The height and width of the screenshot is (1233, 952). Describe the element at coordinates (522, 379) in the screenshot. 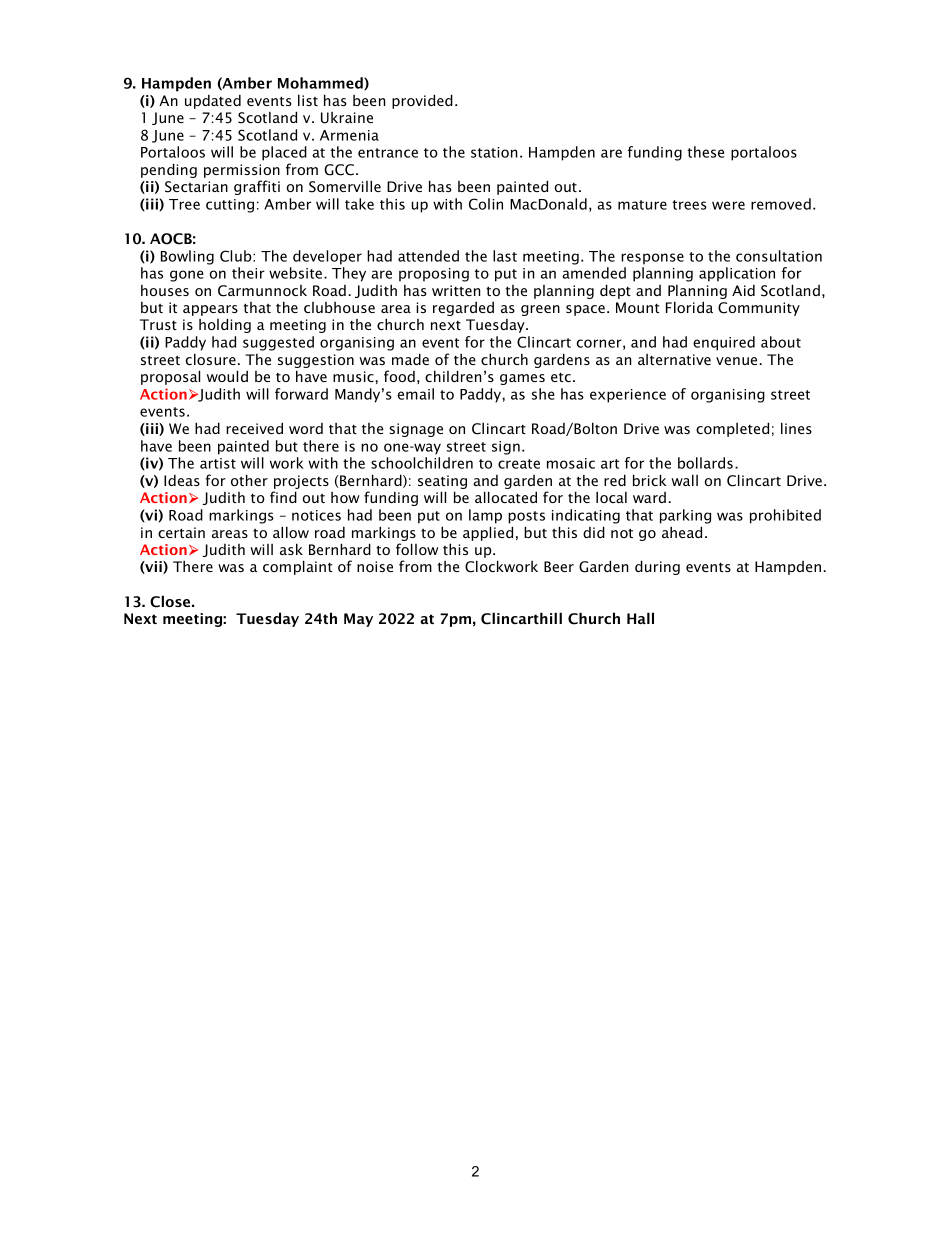

I see `games` at that location.
